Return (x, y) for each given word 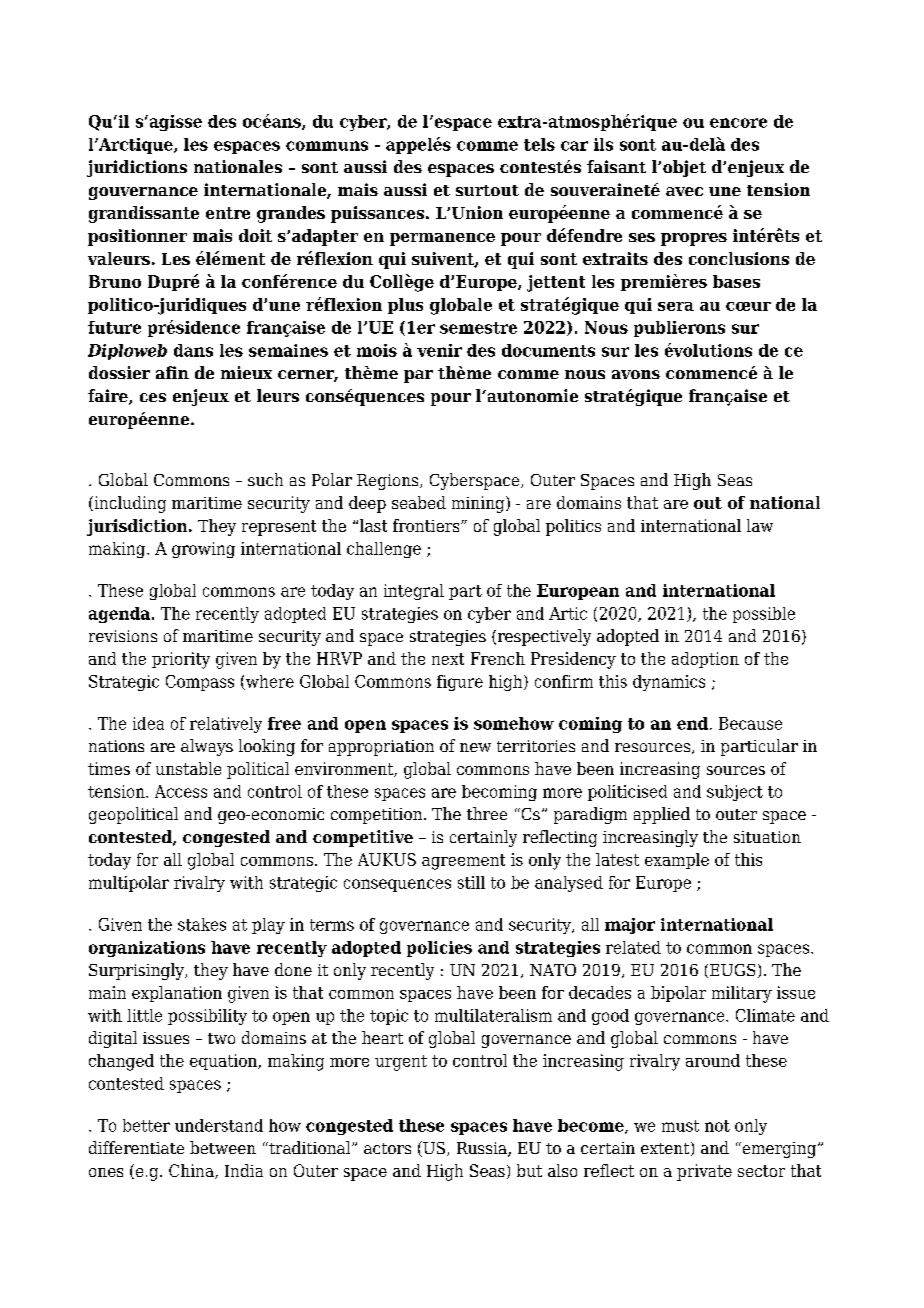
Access (181, 791)
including (129, 504)
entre (228, 213)
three (487, 813)
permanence (442, 239)
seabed (419, 502)
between (223, 1147)
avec (684, 191)
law (760, 525)
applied (662, 815)
